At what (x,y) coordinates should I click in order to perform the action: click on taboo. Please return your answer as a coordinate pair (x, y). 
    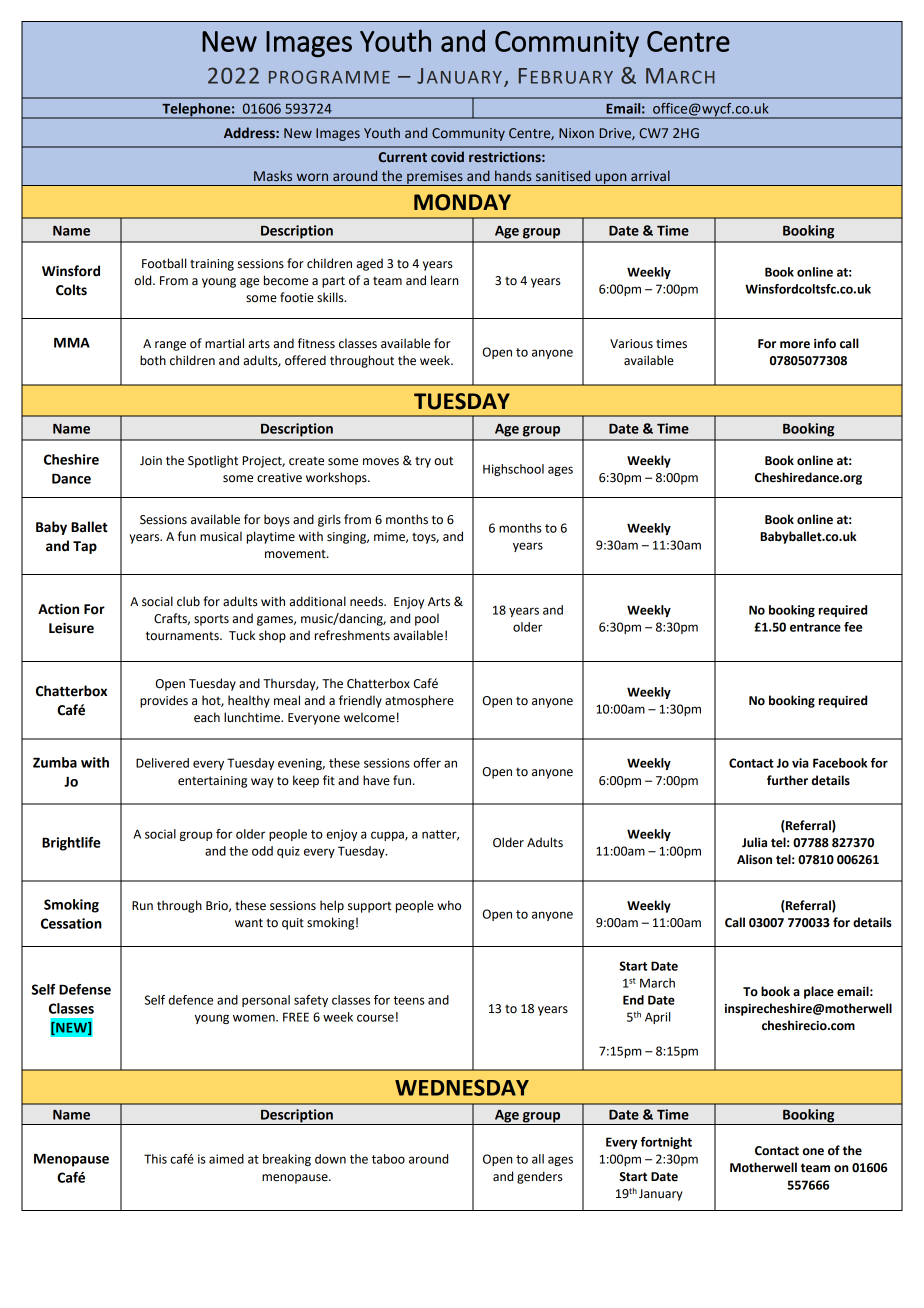
    Looking at the image, I should click on (388, 1159).
